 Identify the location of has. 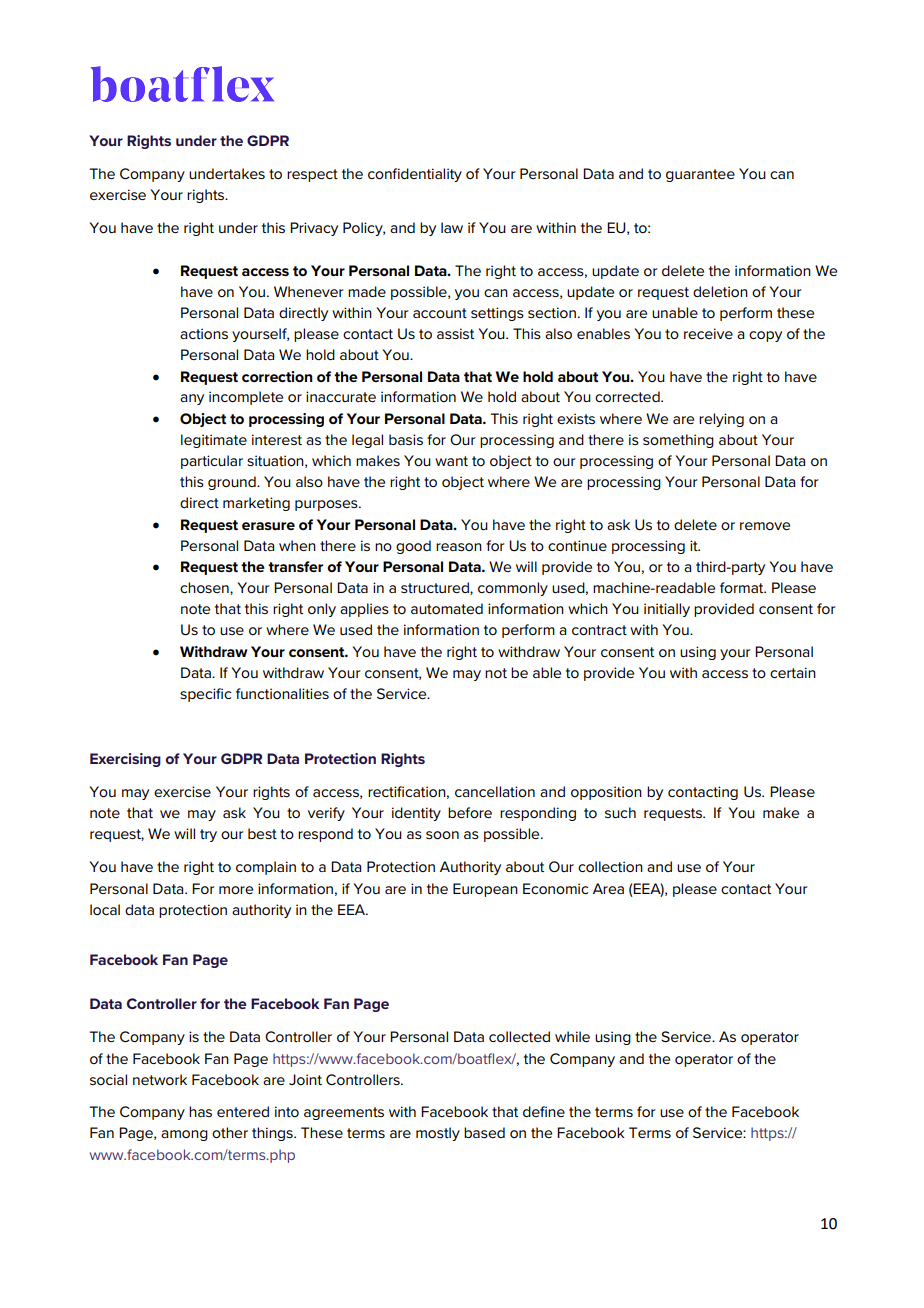
(200, 1111).
